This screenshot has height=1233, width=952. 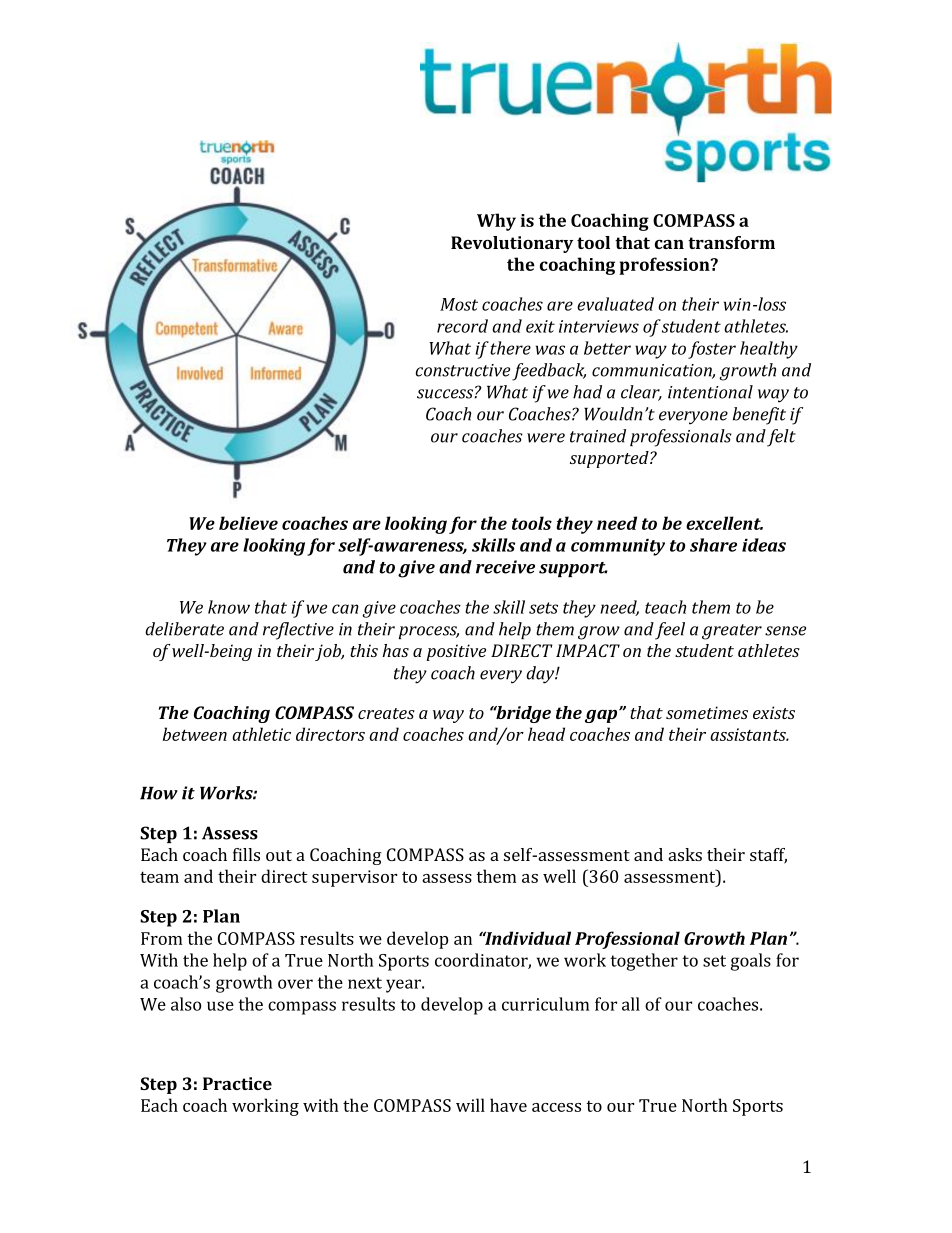 What do you see at coordinates (713, 545) in the screenshot?
I see `share` at bounding box center [713, 545].
